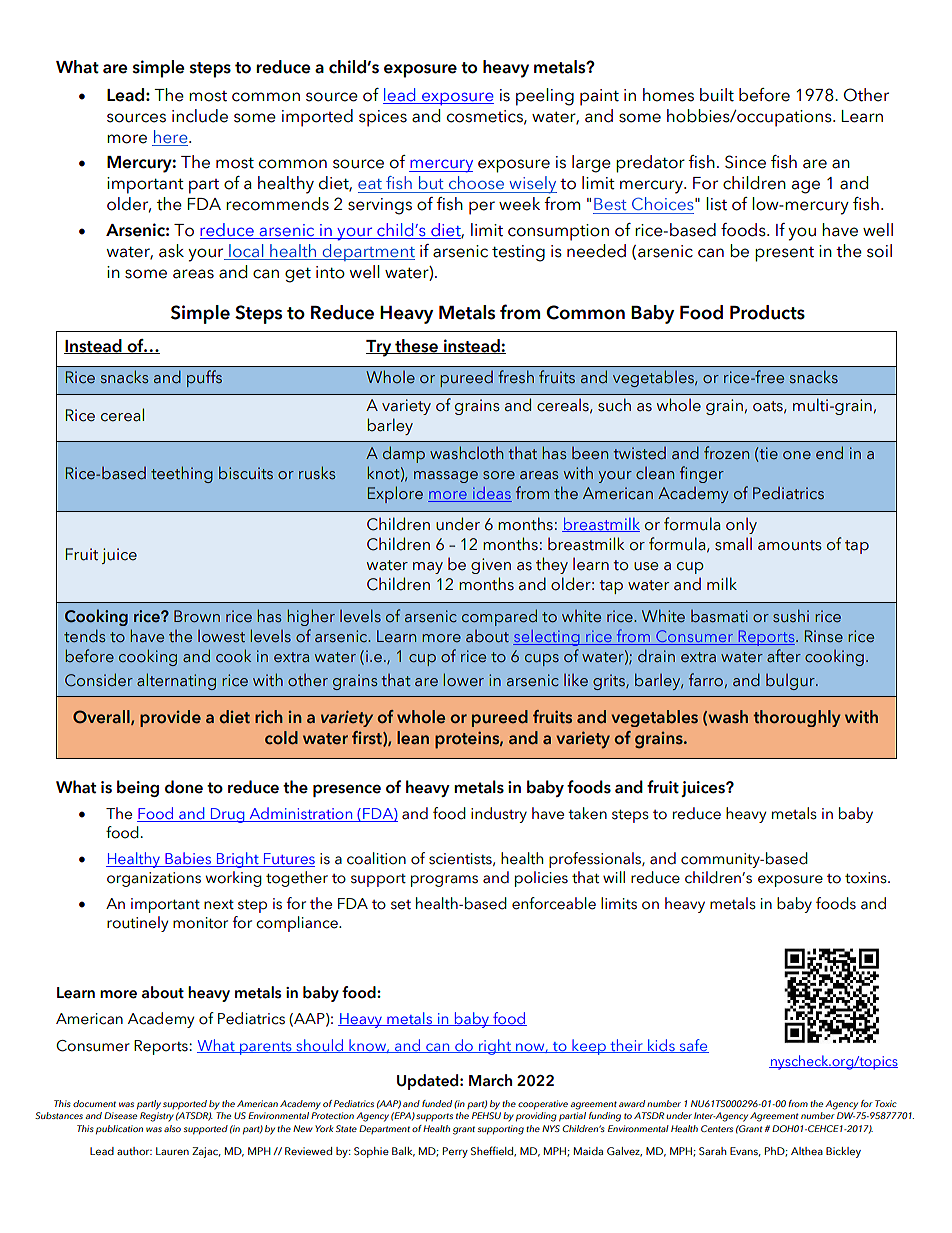 The width and height of the image is (952, 1233). What do you see at coordinates (791, 615) in the image?
I see `sushi` at bounding box center [791, 615].
